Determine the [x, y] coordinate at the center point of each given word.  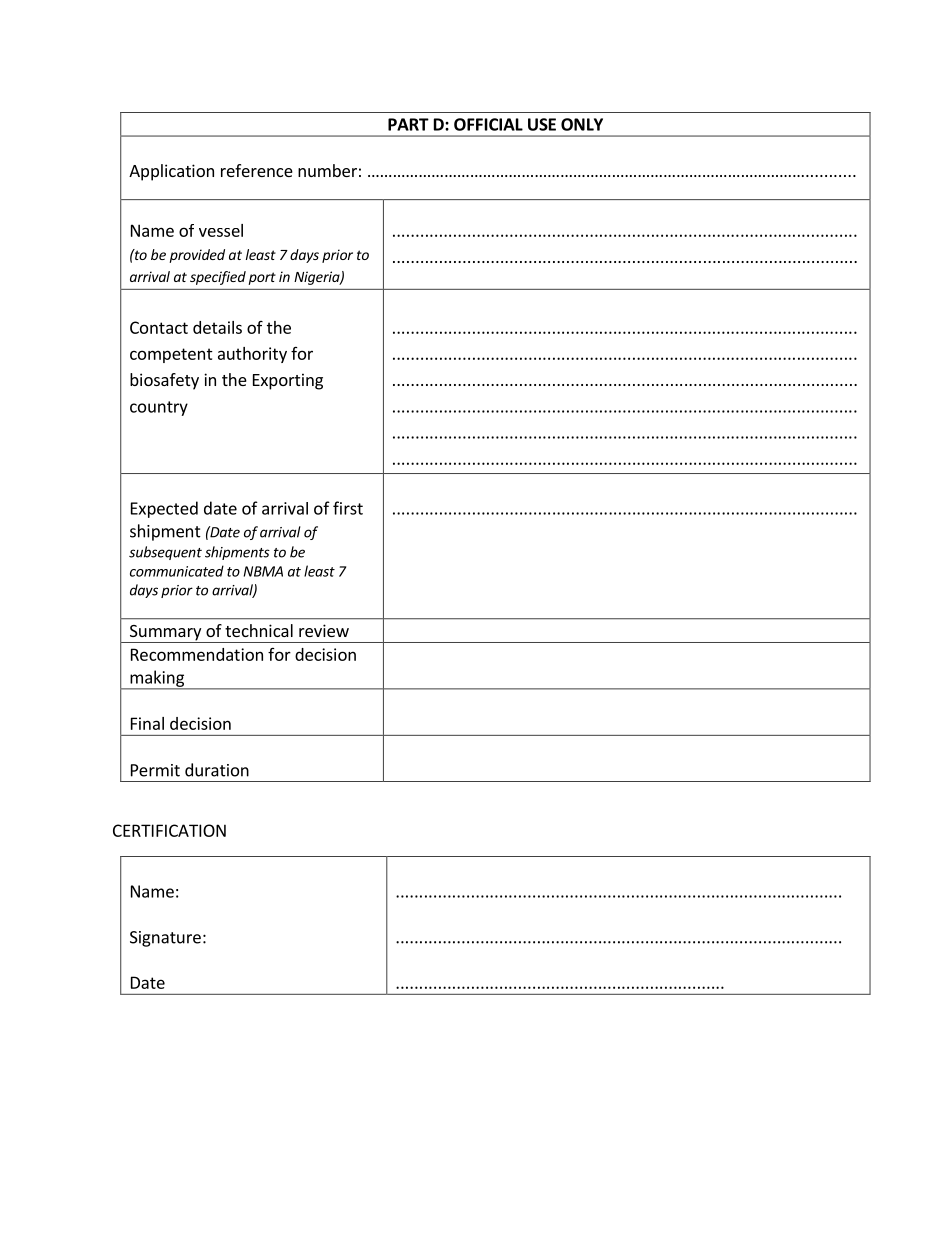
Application [171, 172]
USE [542, 124]
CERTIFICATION [169, 830]
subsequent [165, 553]
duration [217, 770]
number [327, 170]
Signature [165, 939]
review [324, 630]
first [348, 508]
